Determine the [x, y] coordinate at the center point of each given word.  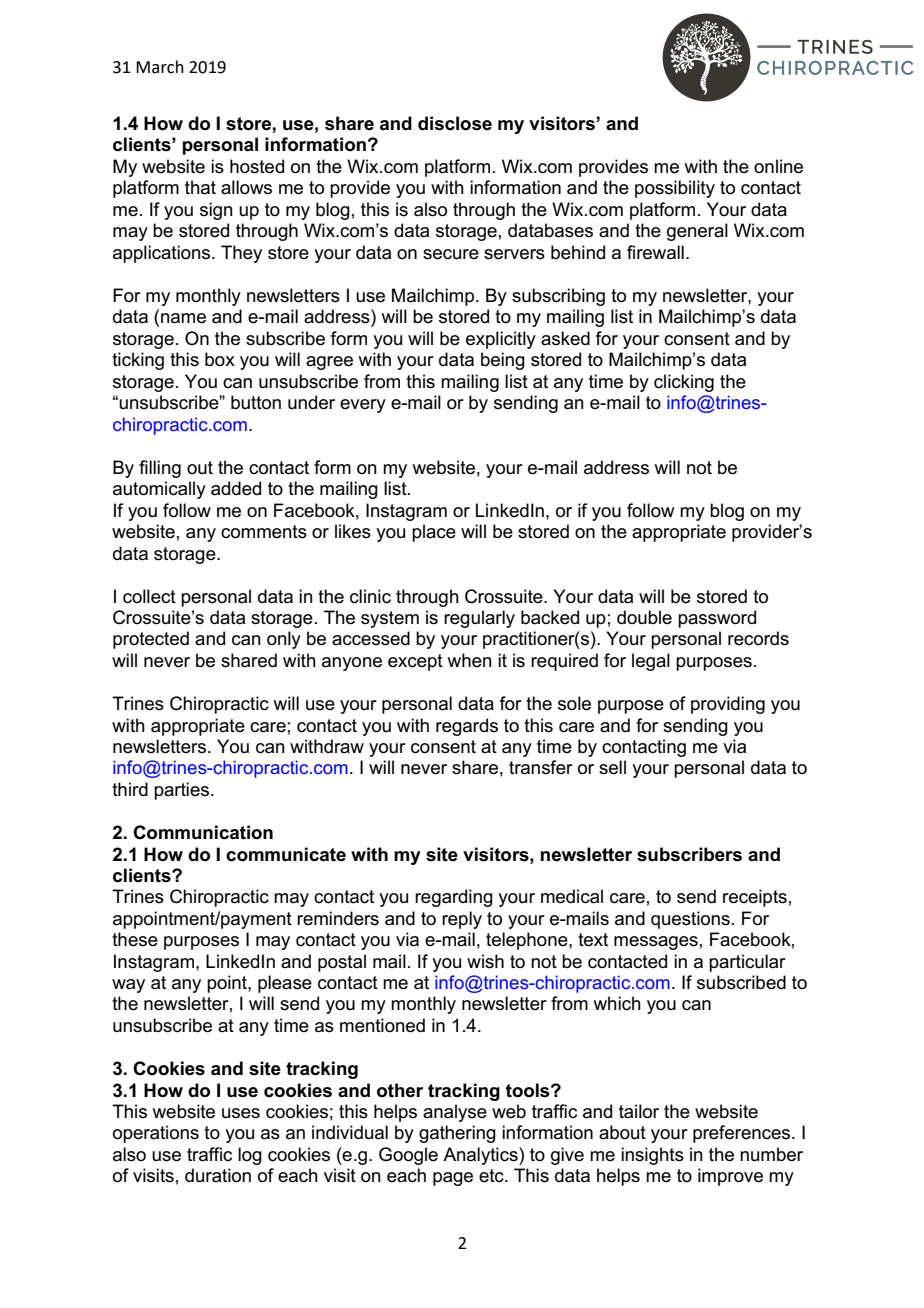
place [434, 533]
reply [462, 920]
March [160, 67]
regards [467, 727]
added [236, 488]
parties [183, 791]
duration [218, 1175]
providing [728, 705]
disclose [455, 123]
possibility [675, 189]
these [135, 939]
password [717, 619]
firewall [655, 252]
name [183, 318]
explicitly [501, 340]
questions [690, 920]
